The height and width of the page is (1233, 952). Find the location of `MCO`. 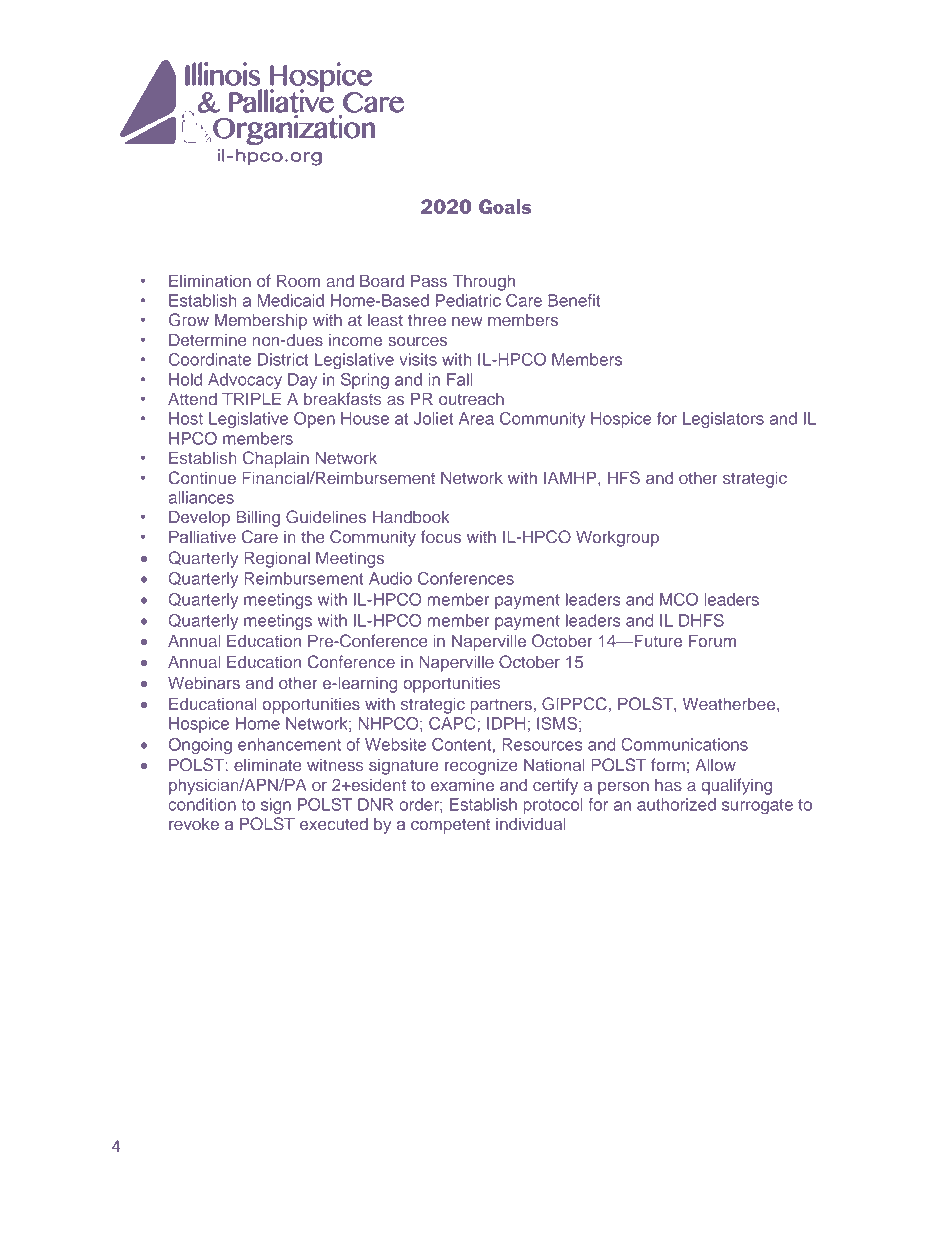

MCO is located at coordinates (679, 599).
